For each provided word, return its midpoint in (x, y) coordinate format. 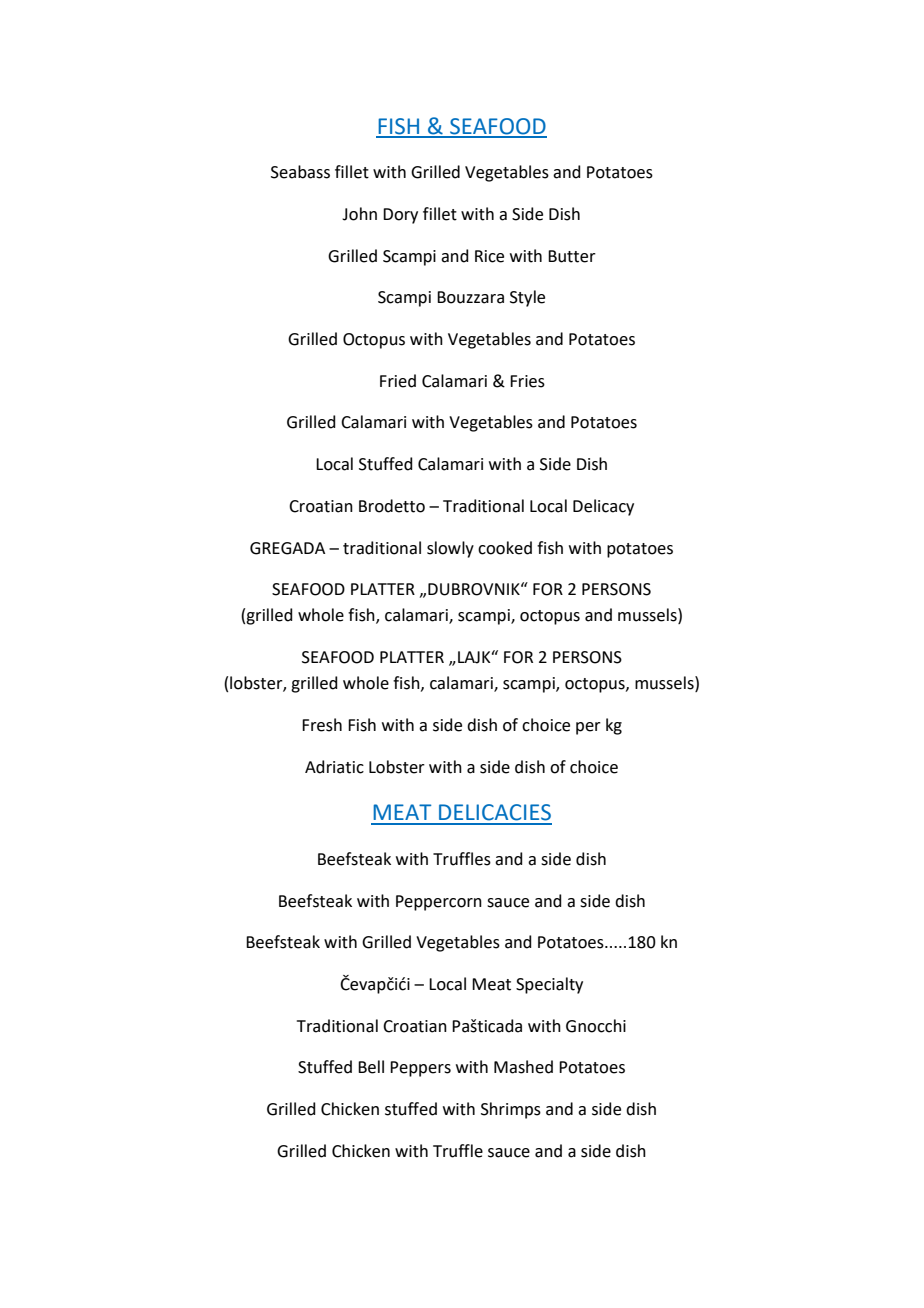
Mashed (523, 1067)
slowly (450, 549)
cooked (505, 548)
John (359, 214)
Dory (400, 216)
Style (527, 298)
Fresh (322, 725)
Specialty (549, 985)
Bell (371, 1067)
